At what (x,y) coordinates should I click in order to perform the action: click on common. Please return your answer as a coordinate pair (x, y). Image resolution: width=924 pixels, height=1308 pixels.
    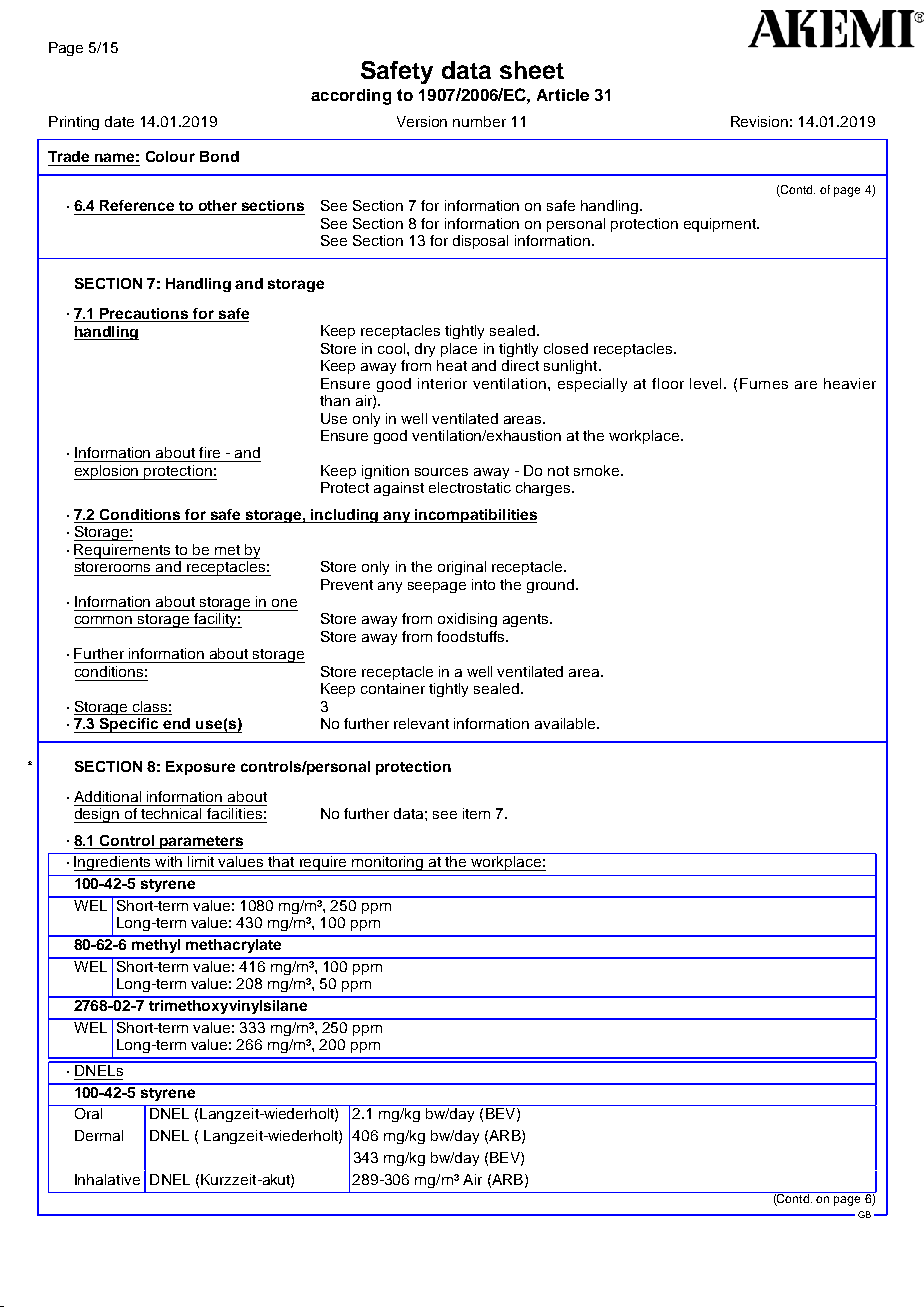
    Looking at the image, I should click on (103, 620).
